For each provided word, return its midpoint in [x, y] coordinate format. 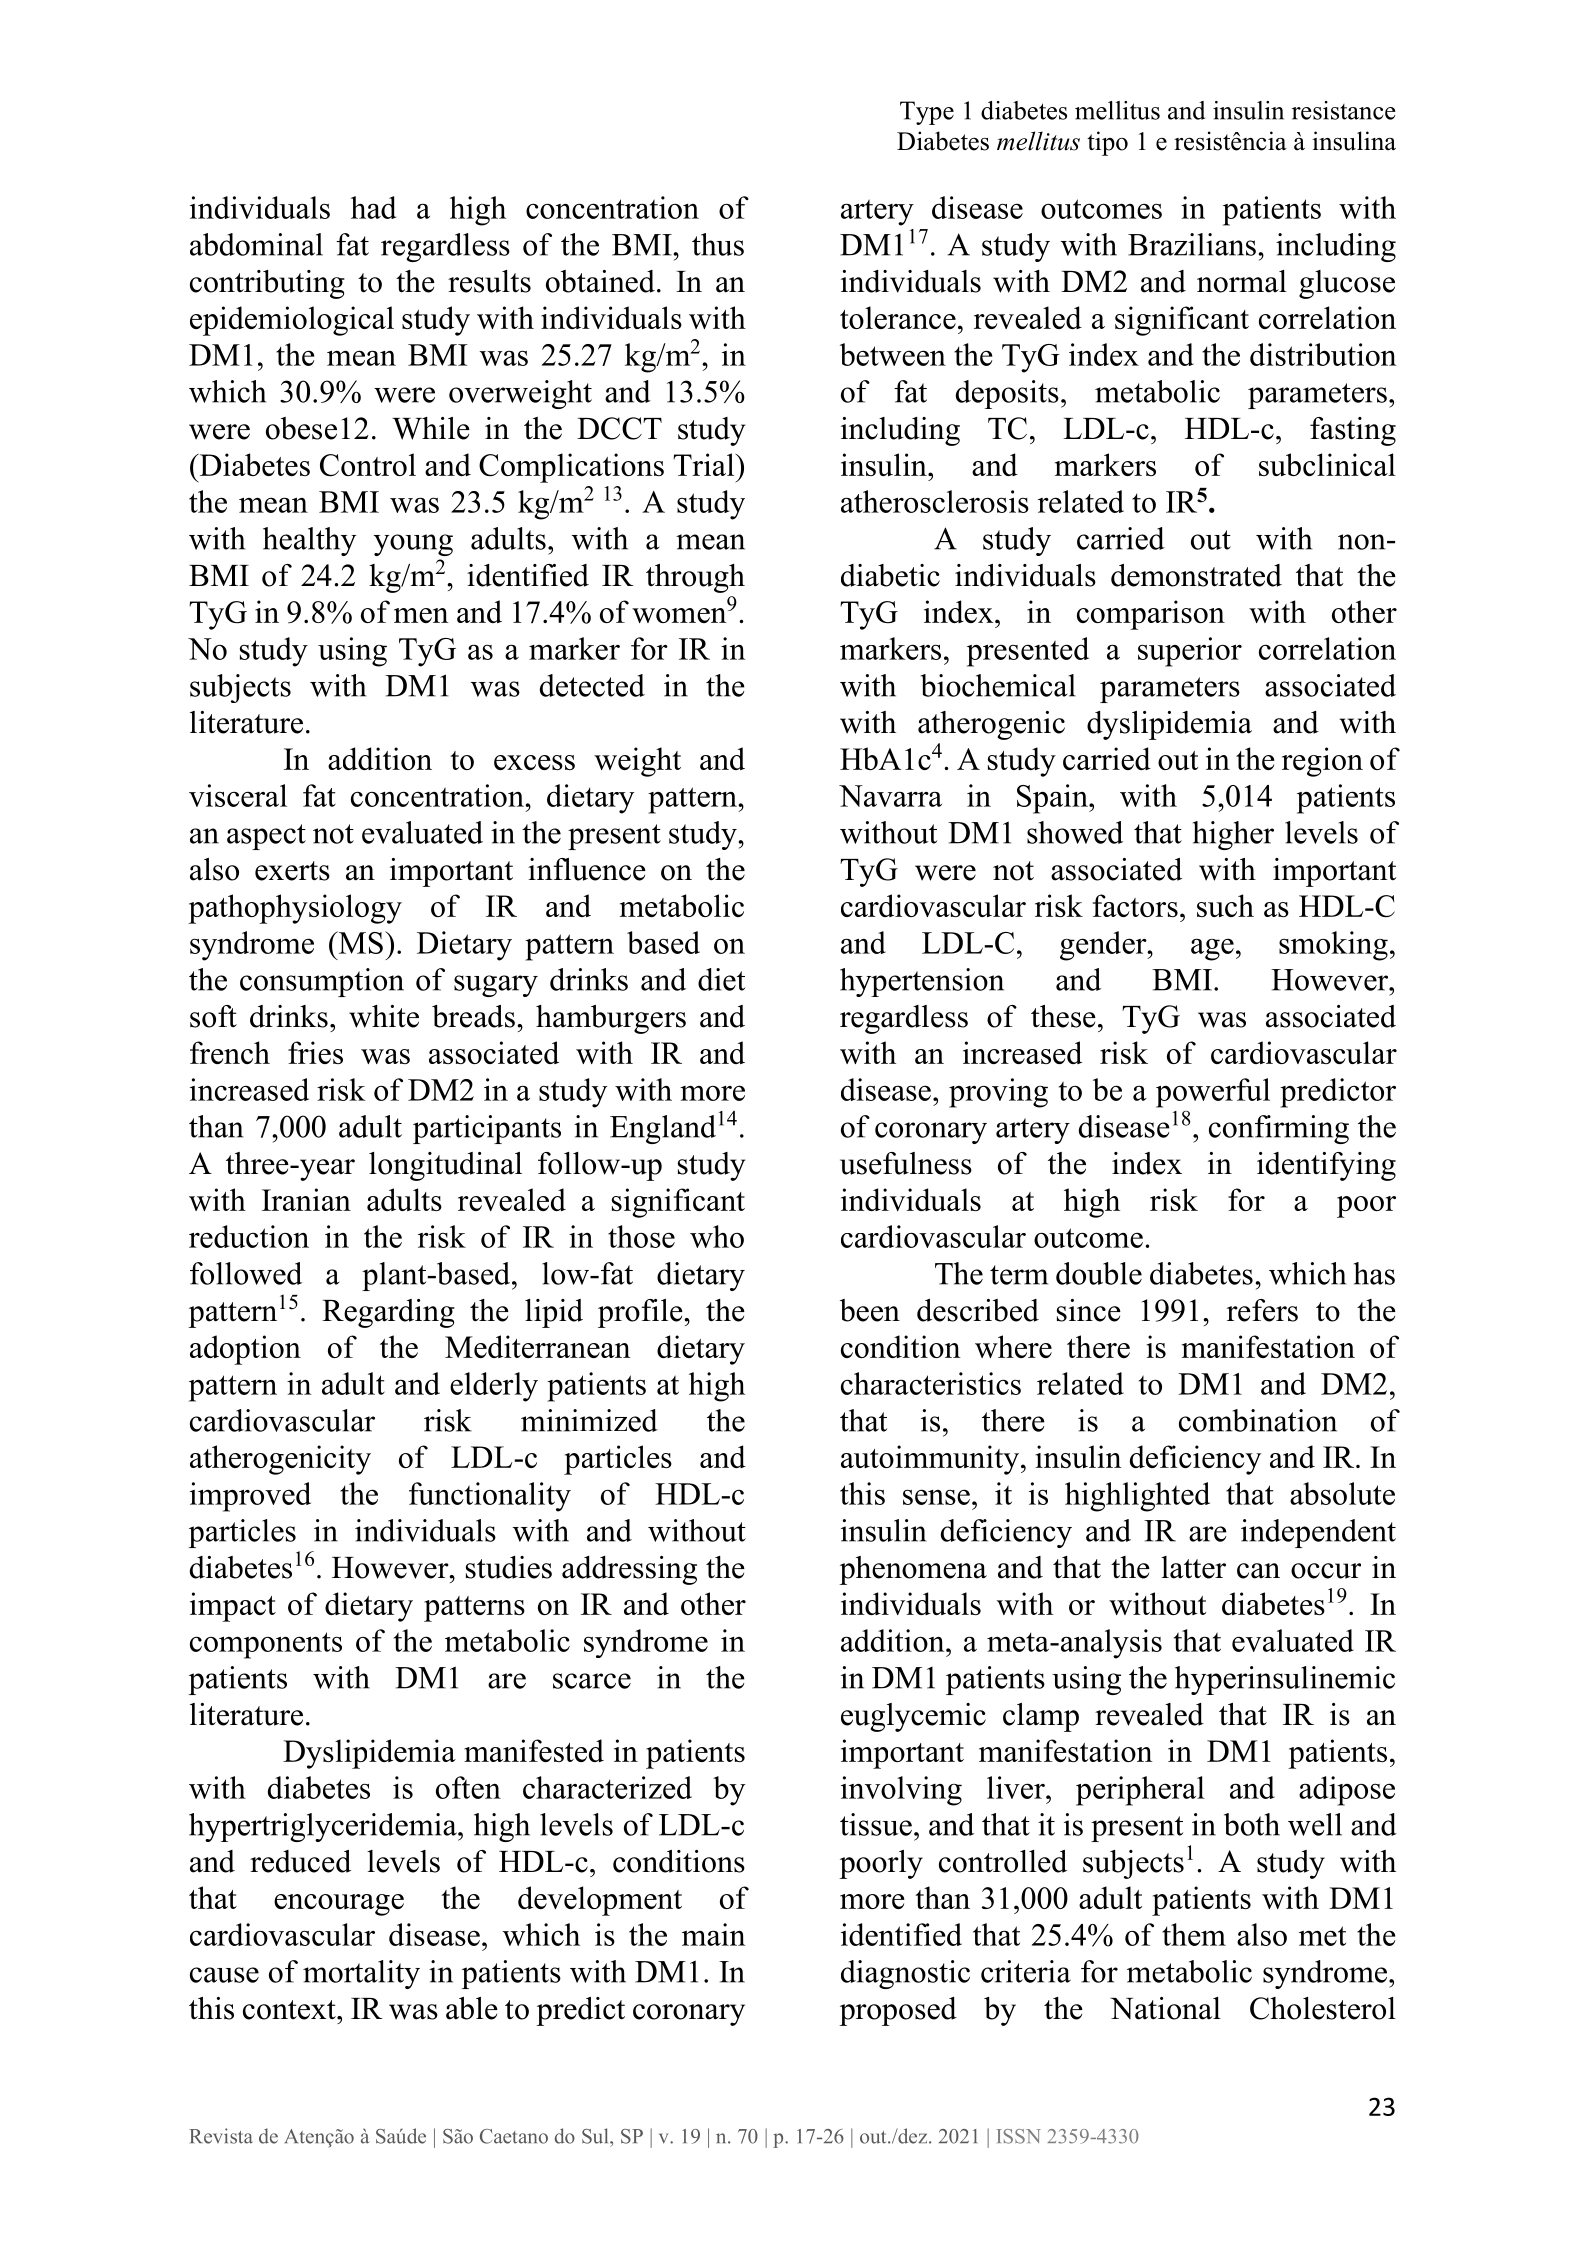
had [373, 207]
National [1165, 2008]
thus [718, 244]
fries [315, 1052]
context [290, 2010]
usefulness [906, 1163]
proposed [898, 2011]
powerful [1213, 1093]
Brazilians [1192, 244]
